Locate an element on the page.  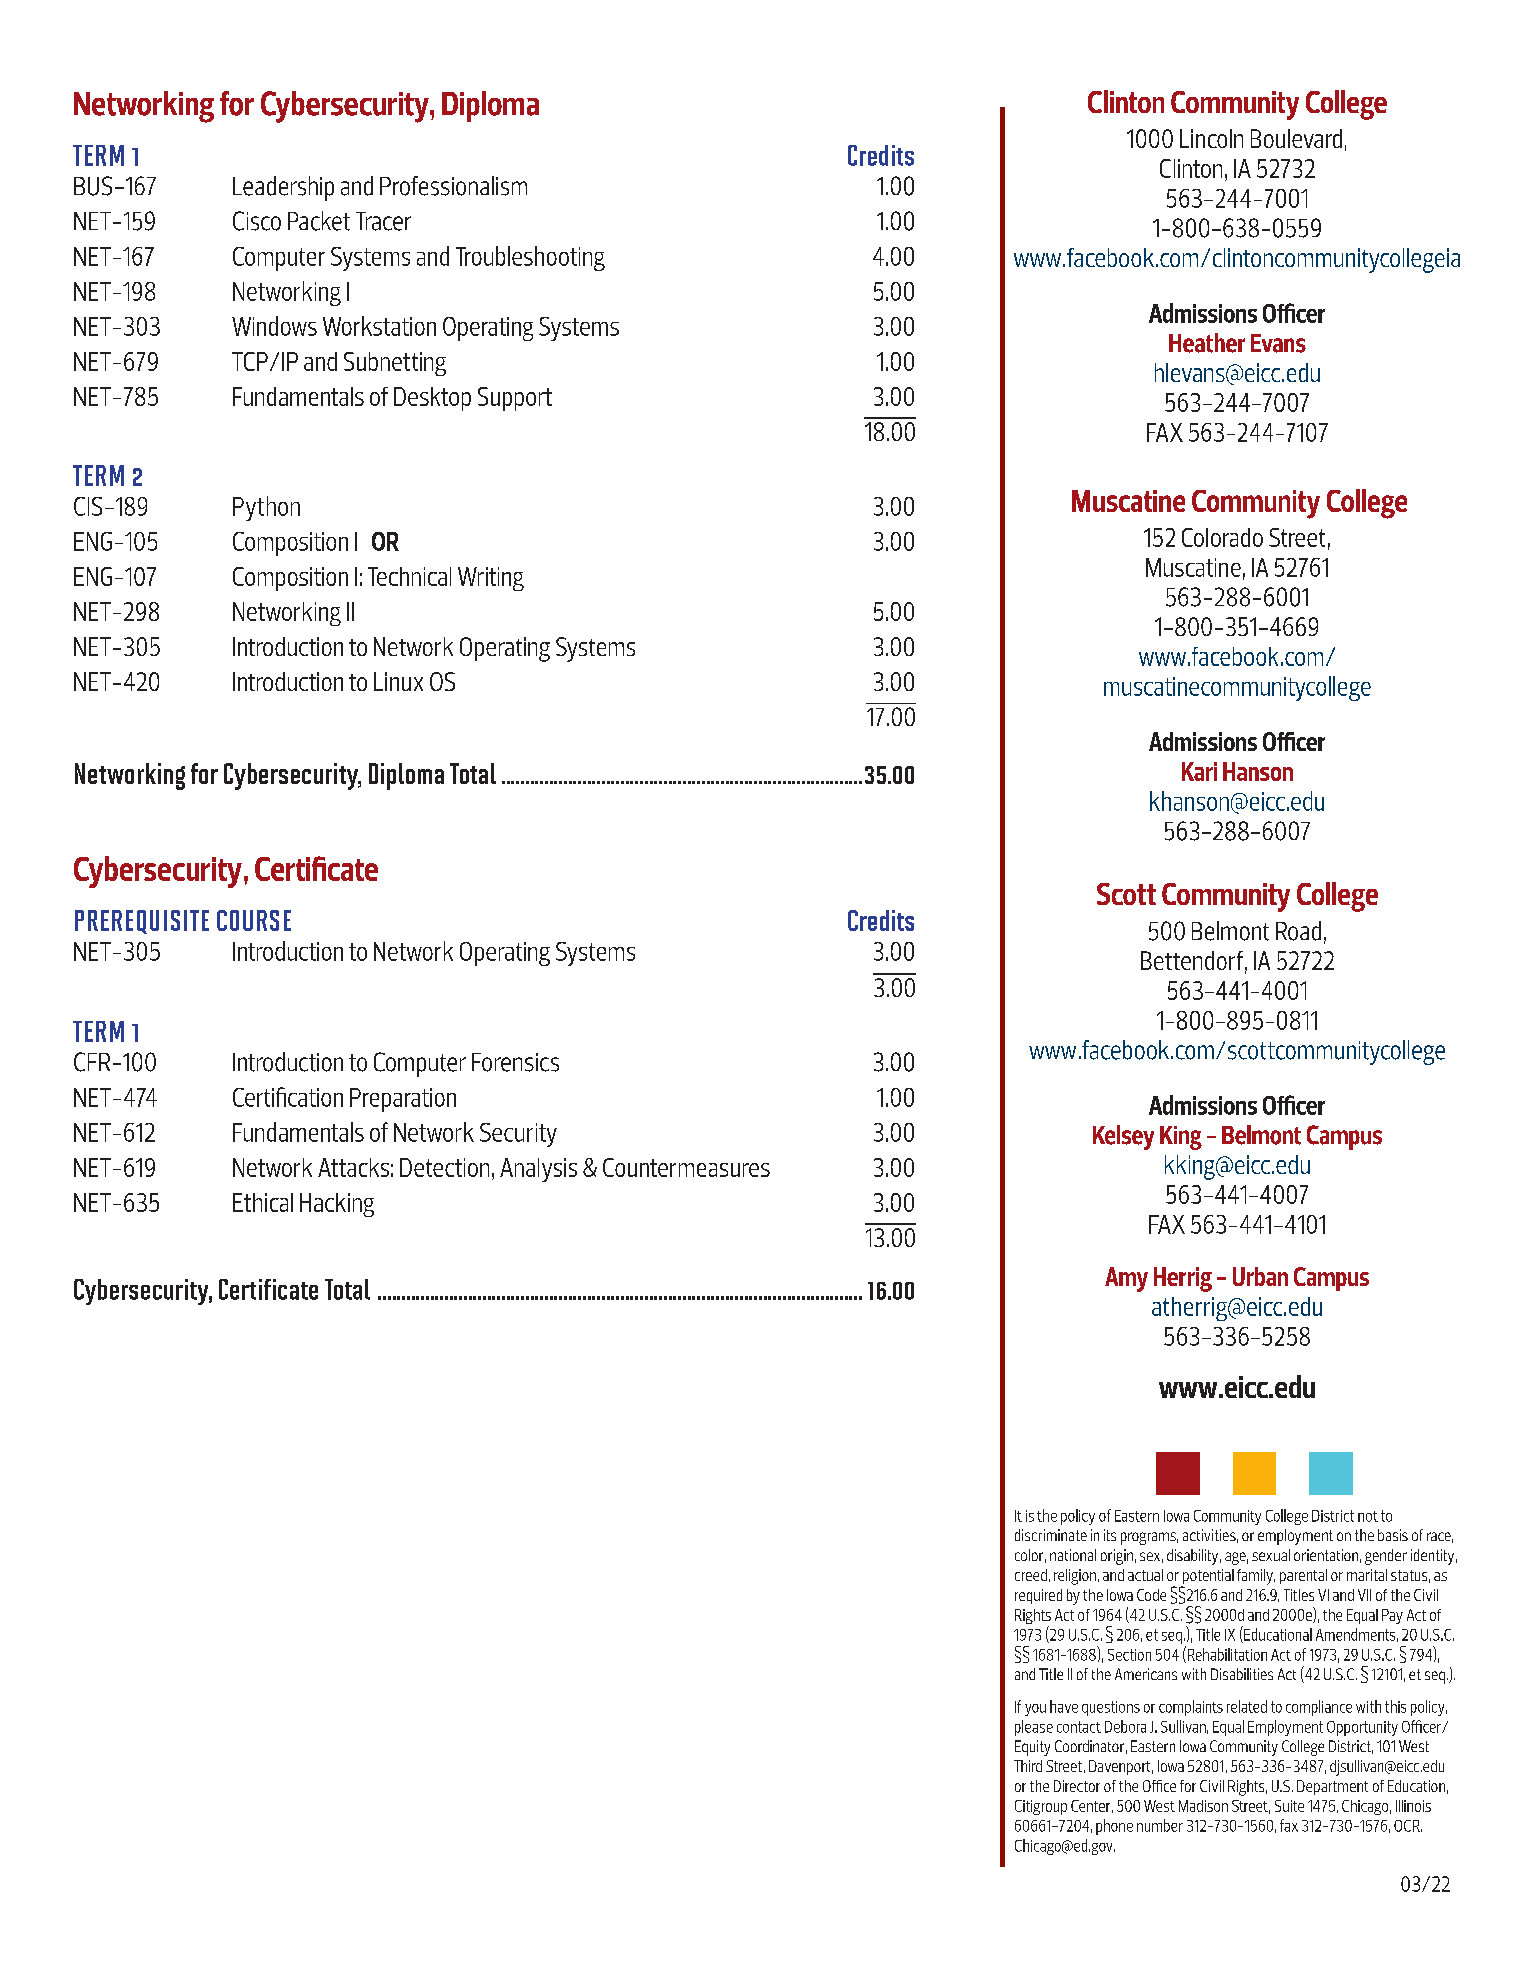
Ethical is located at coordinates (263, 1202).
